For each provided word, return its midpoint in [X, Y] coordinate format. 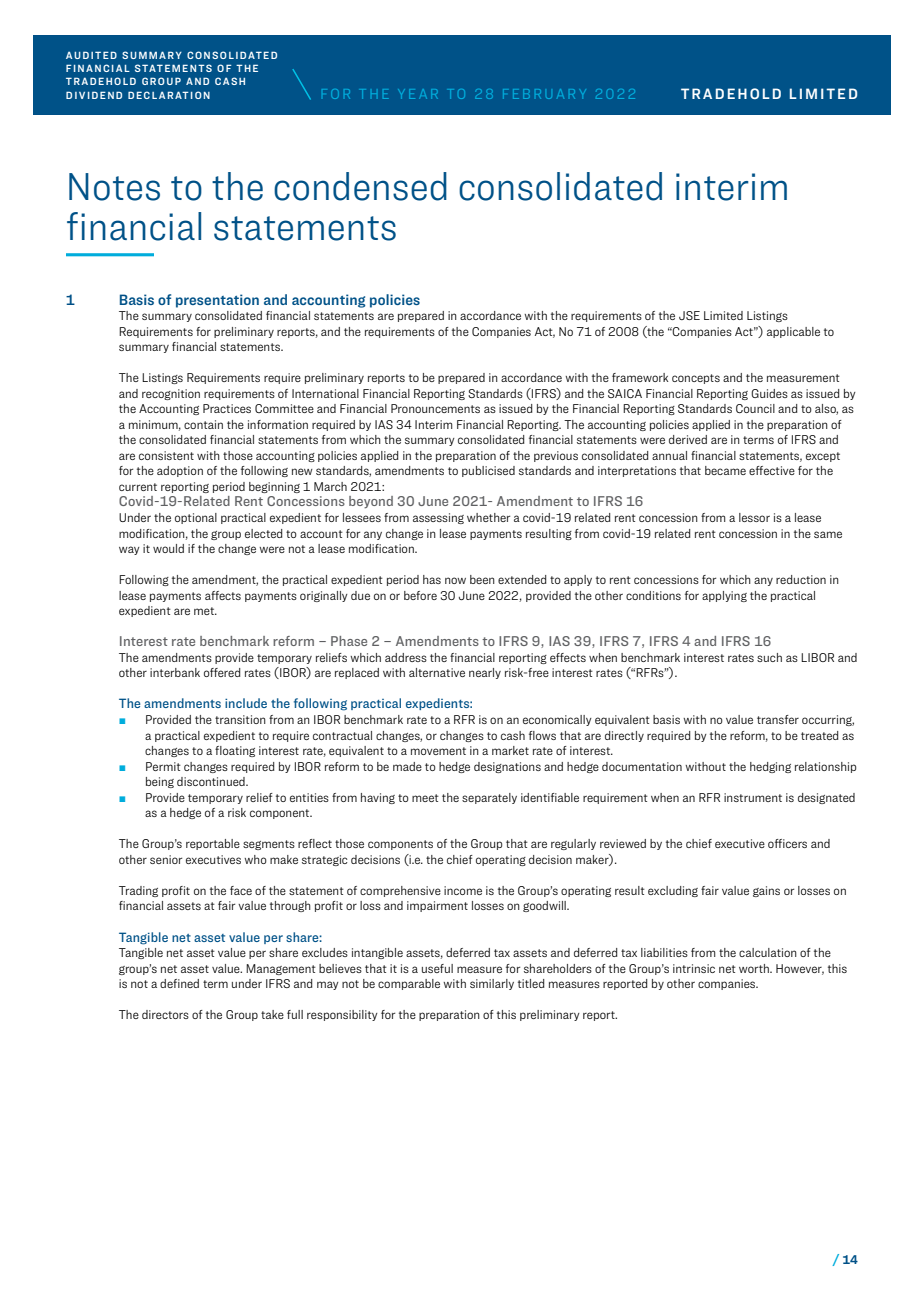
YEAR [418, 94]
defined [179, 983]
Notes [114, 187]
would [168, 548]
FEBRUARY [543, 94]
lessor [754, 517]
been [482, 579]
